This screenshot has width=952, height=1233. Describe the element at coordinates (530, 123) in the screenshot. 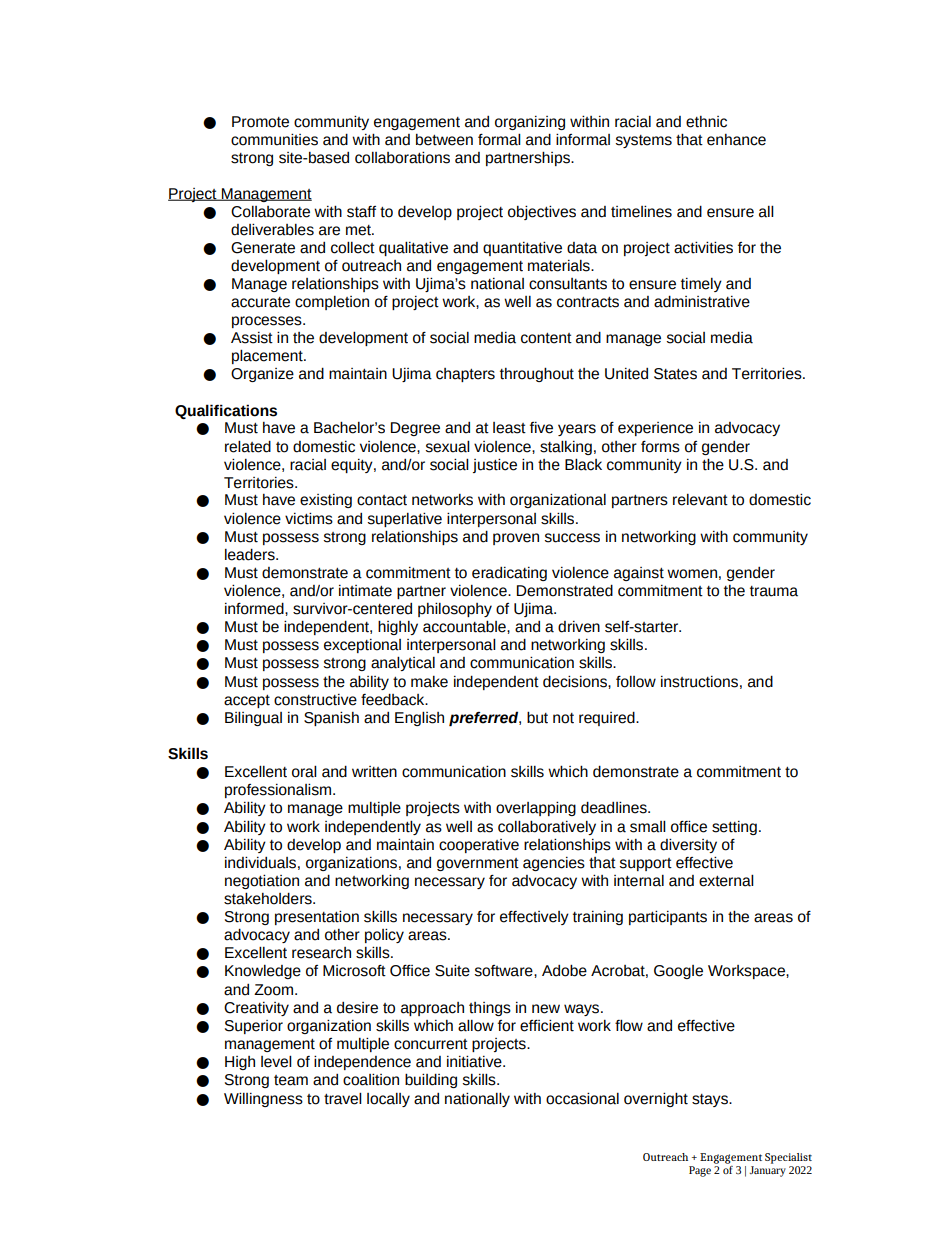

I see `organizing` at that location.
